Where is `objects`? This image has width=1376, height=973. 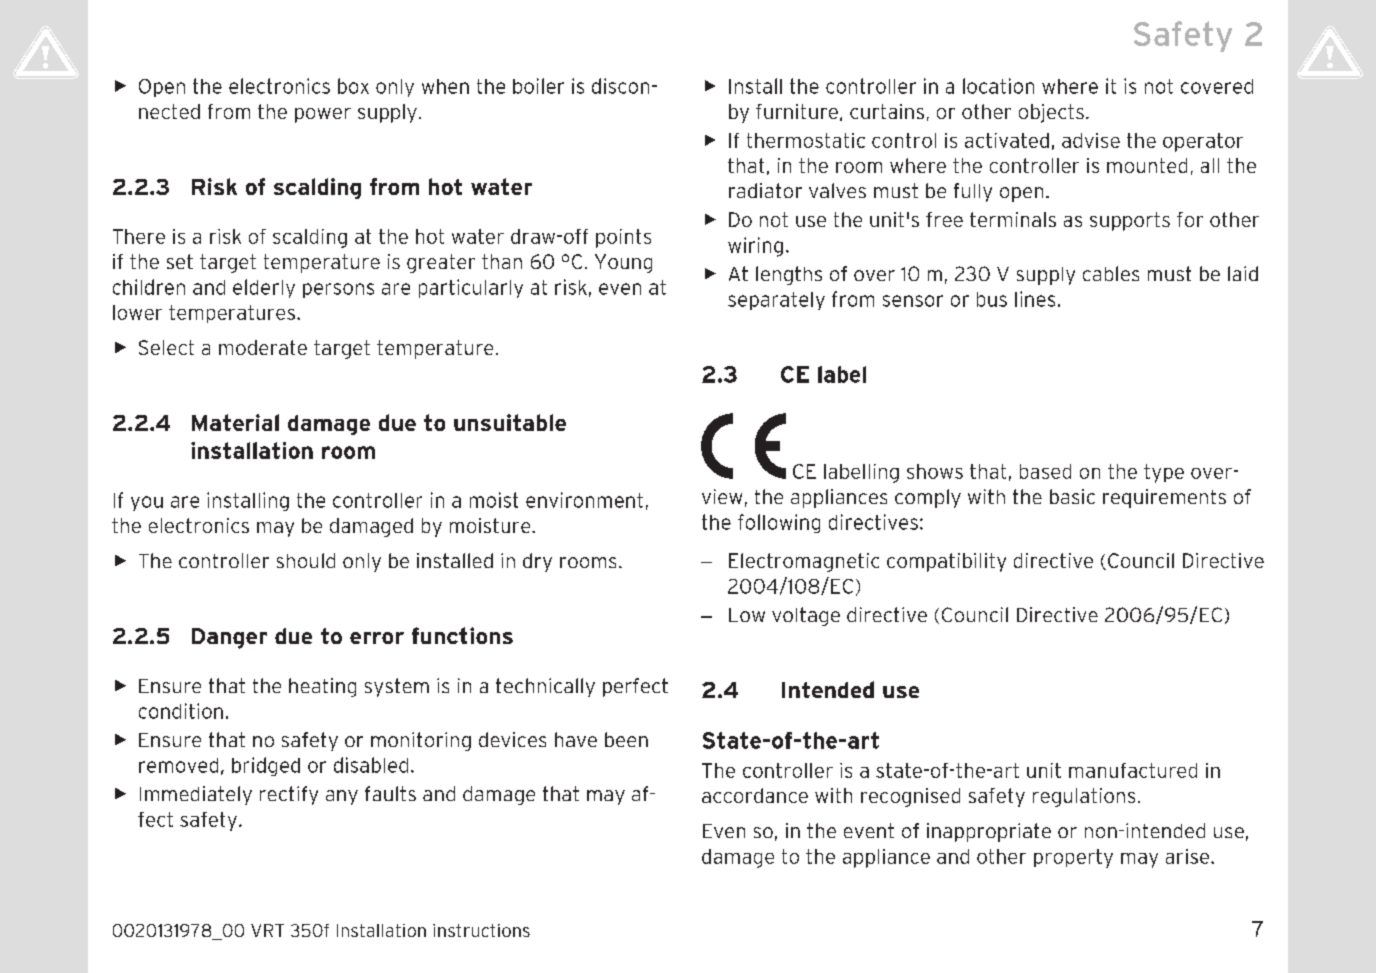 objects is located at coordinates (1051, 113).
